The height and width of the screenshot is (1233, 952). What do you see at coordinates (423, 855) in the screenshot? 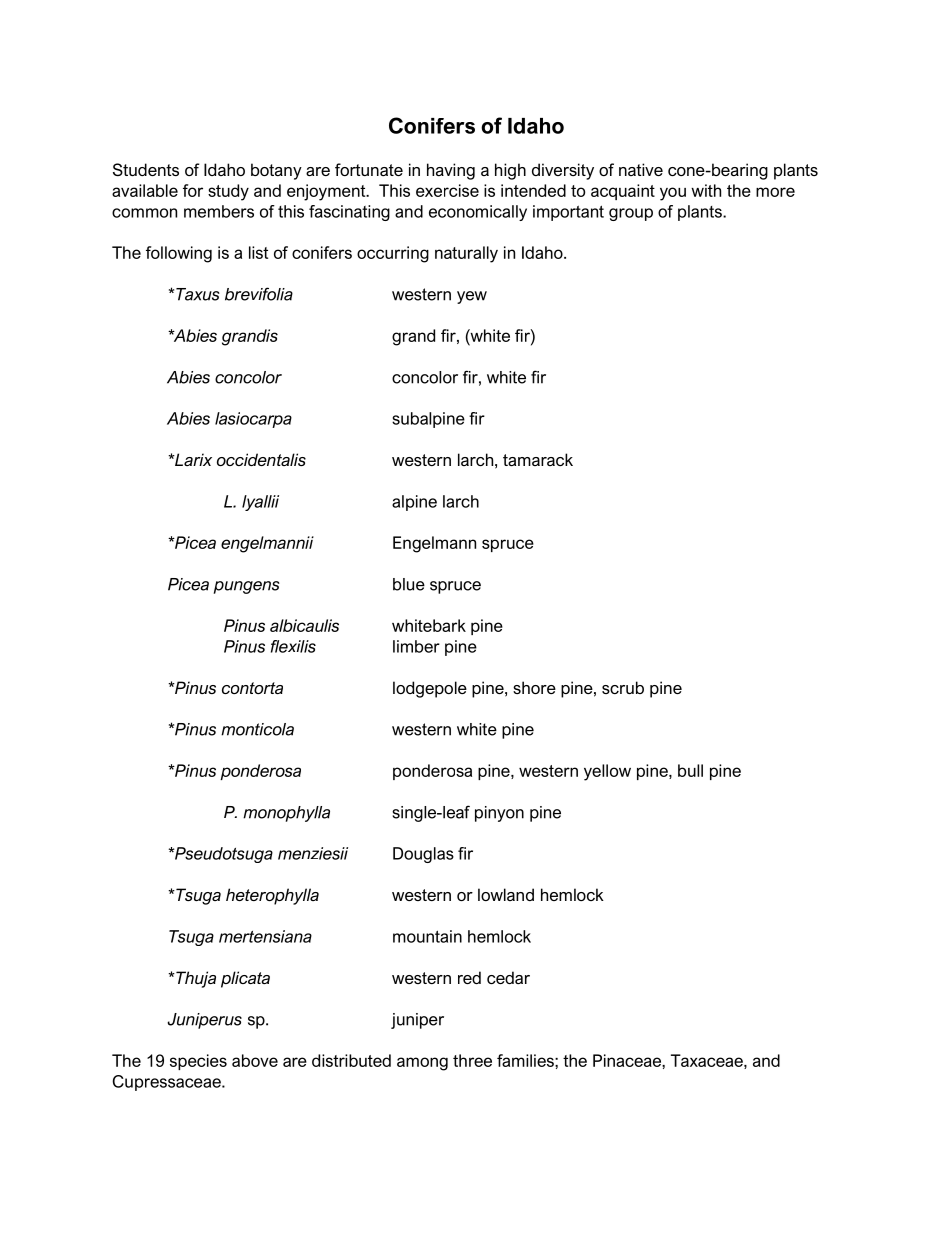
I see `Douglas` at bounding box center [423, 855].
